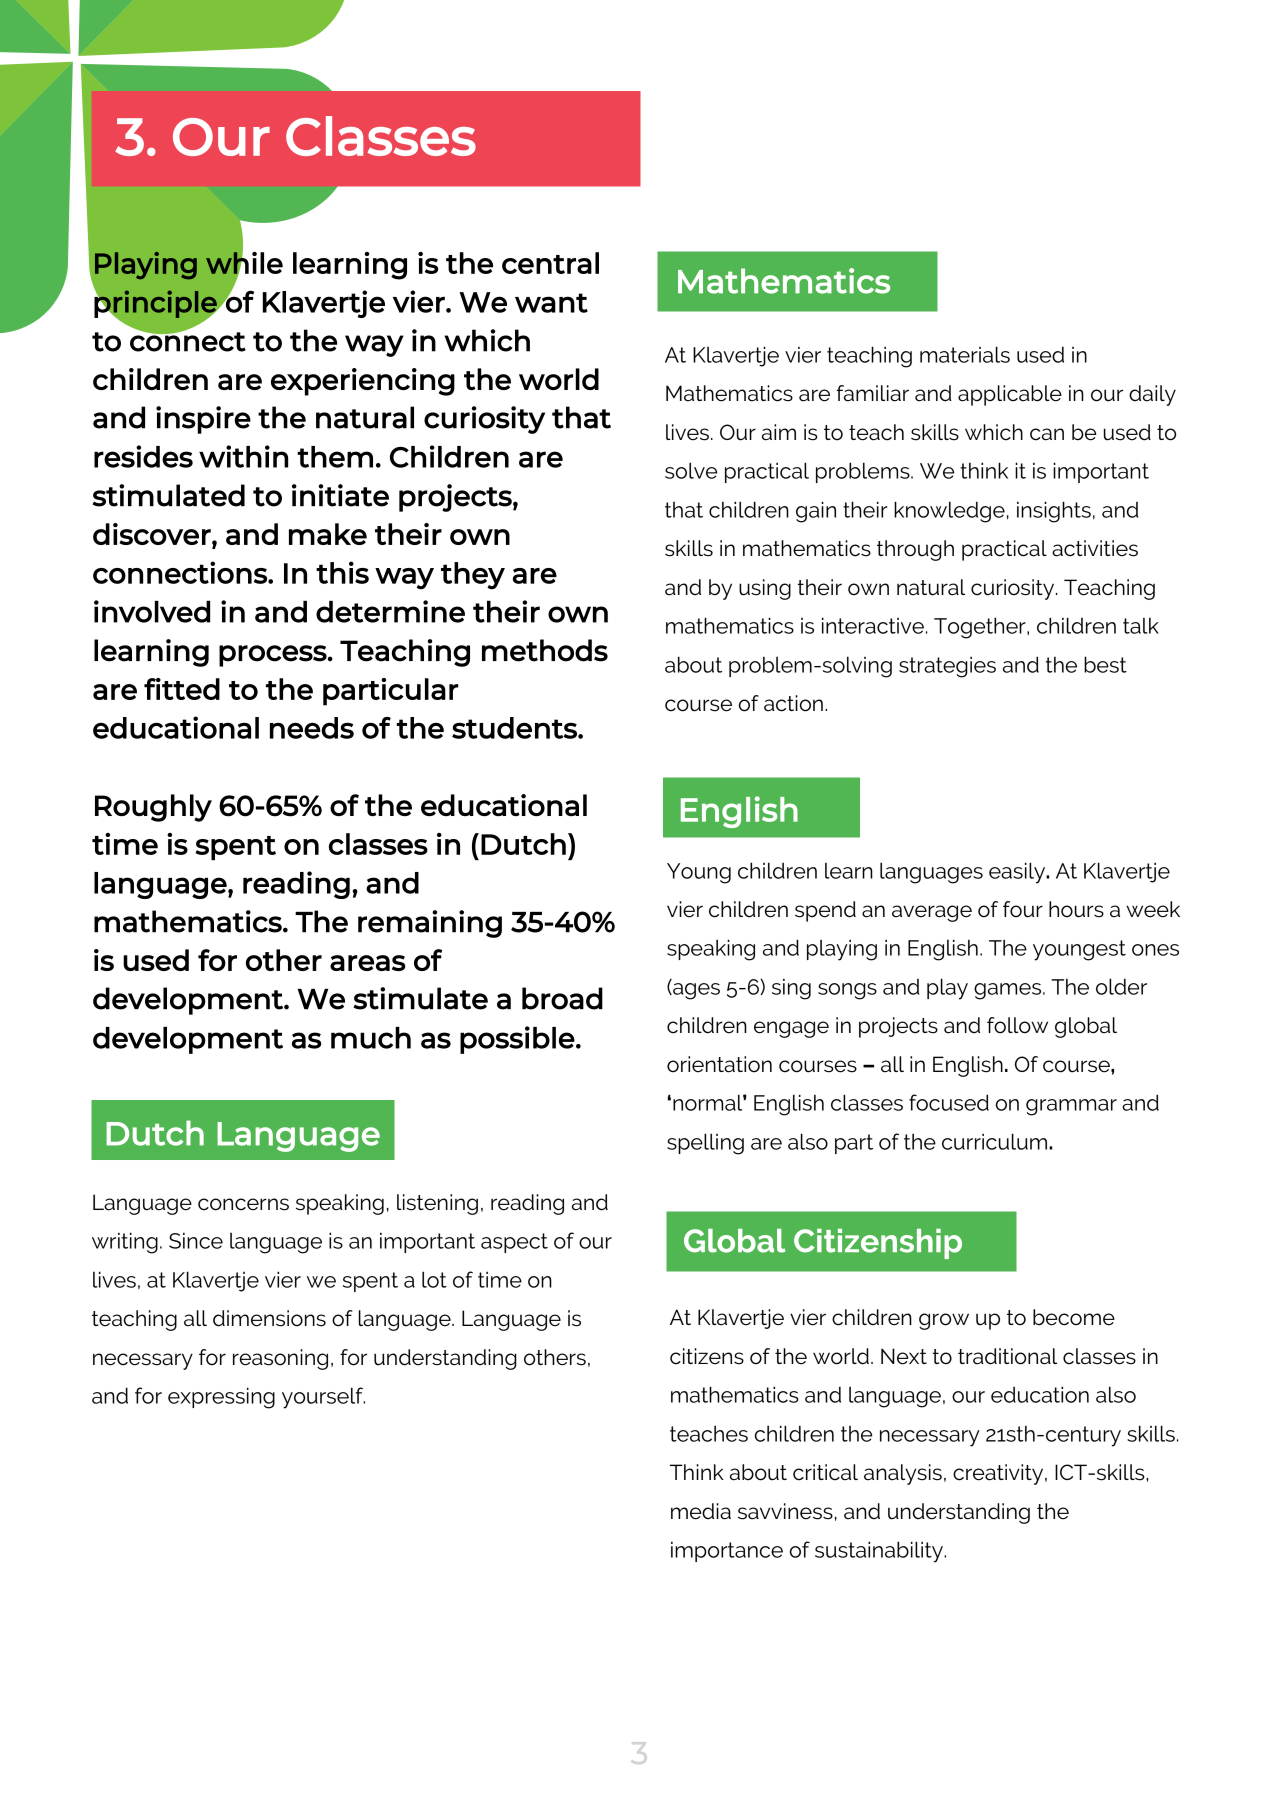 This screenshot has width=1281, height=1811. I want to click on concerns, so click(243, 1204).
